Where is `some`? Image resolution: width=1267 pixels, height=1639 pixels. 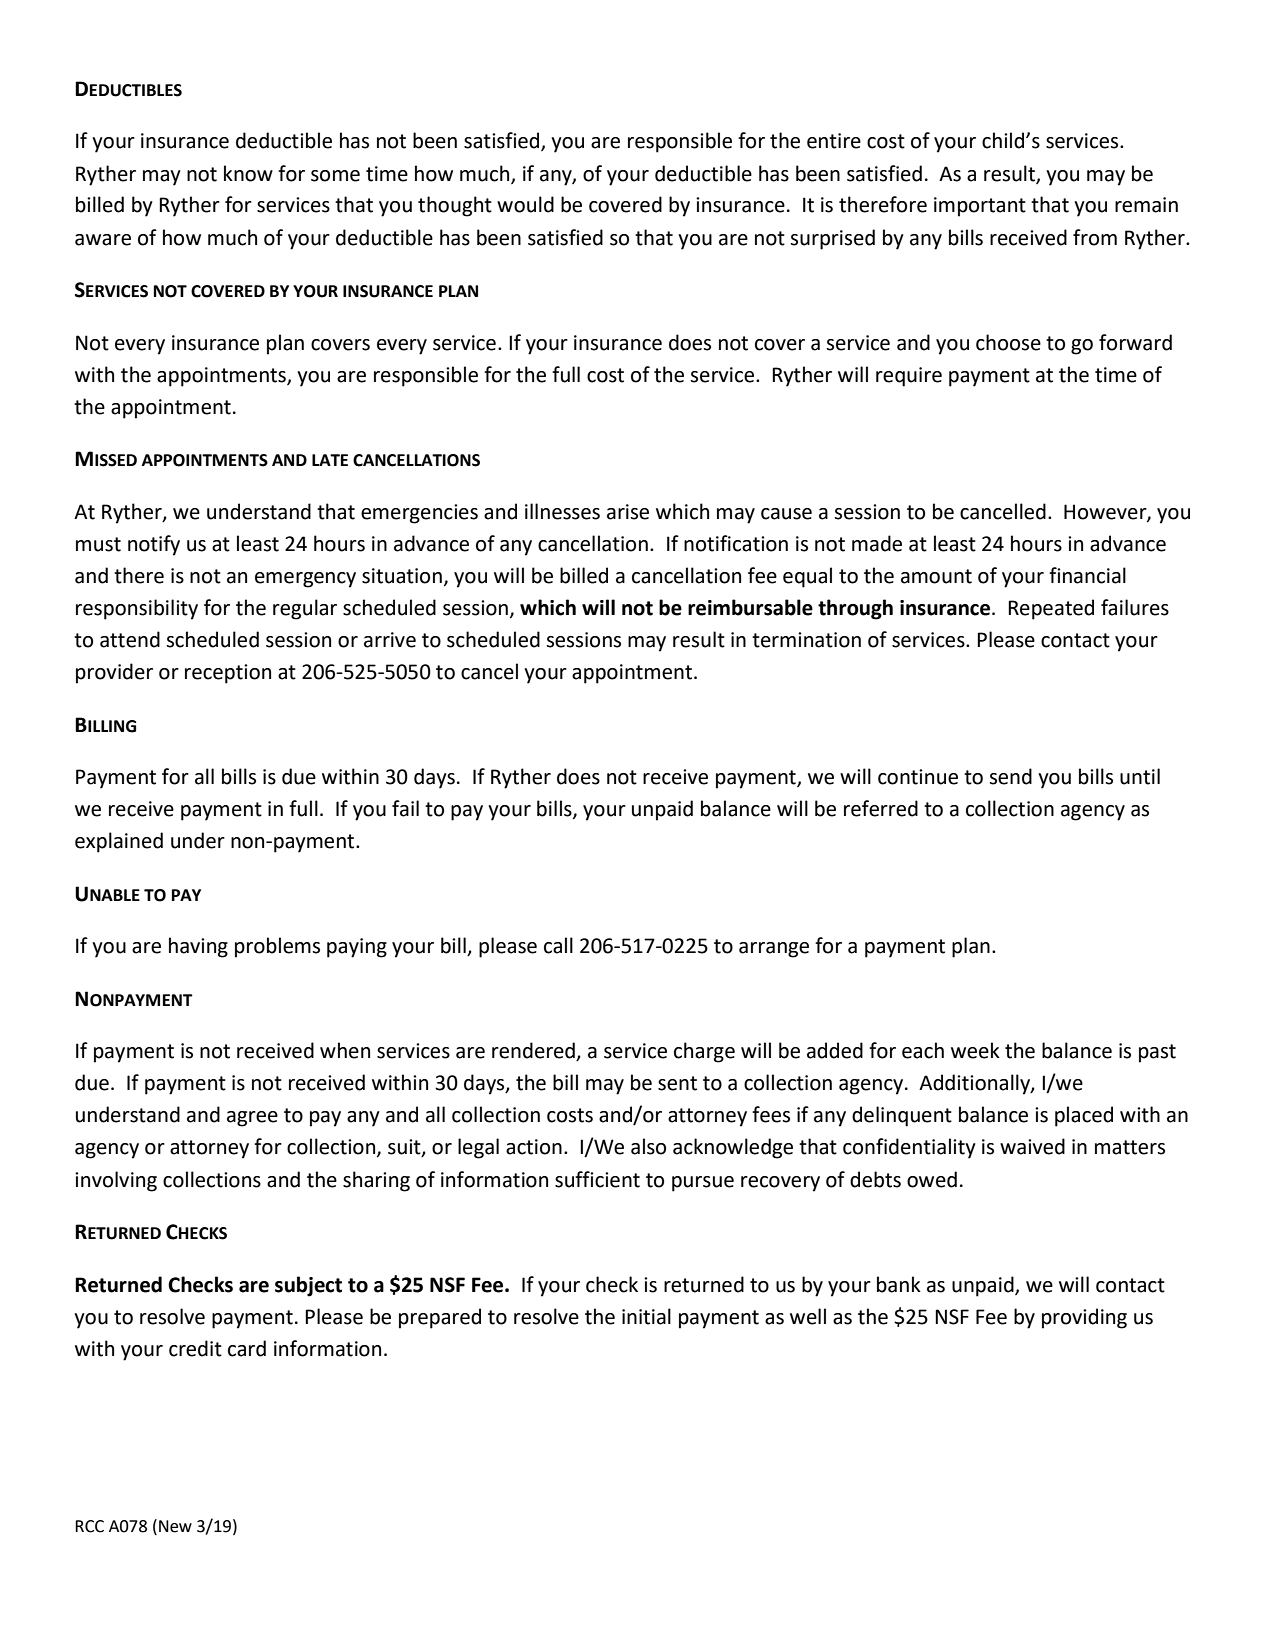 some is located at coordinates (335, 176).
